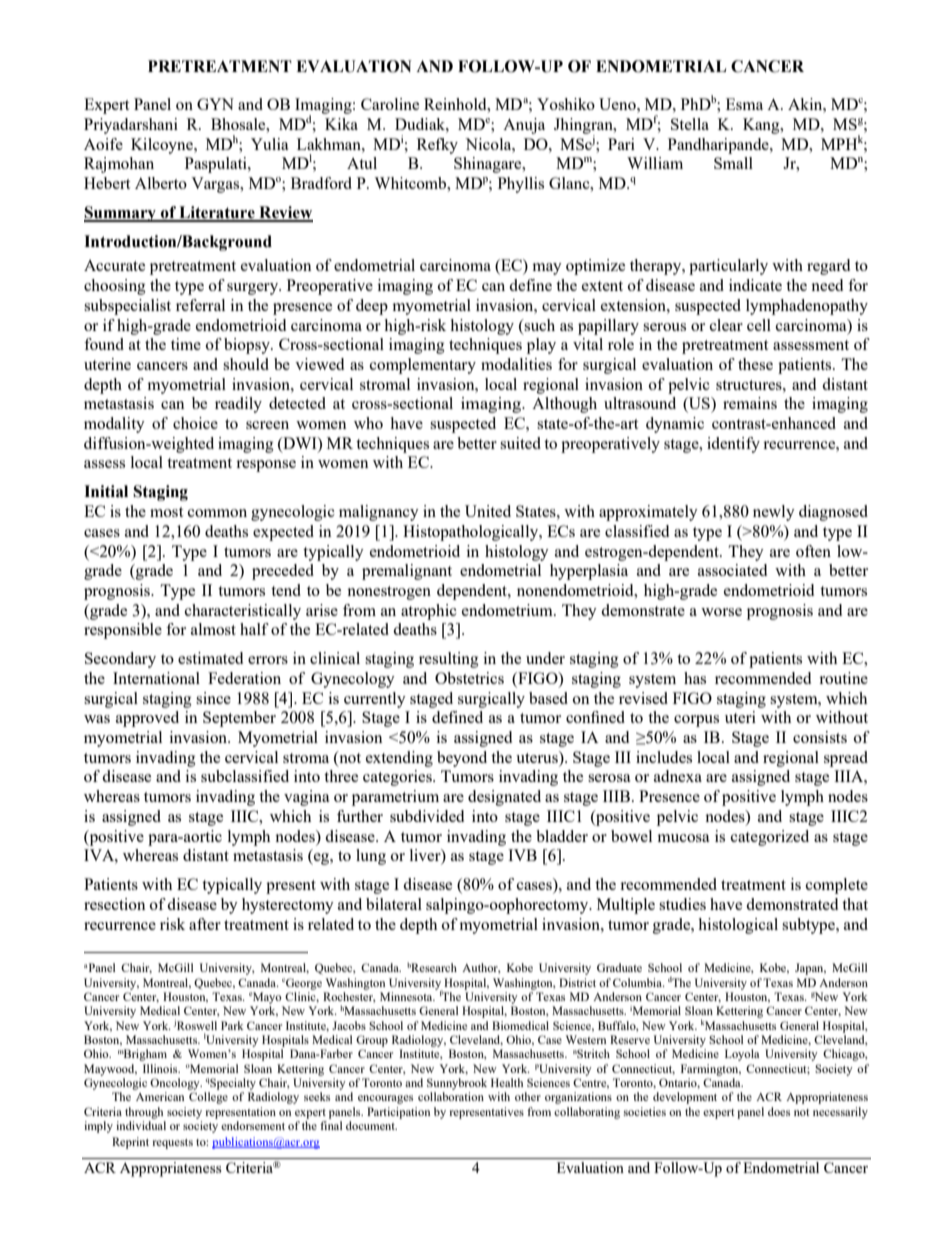  Describe the element at coordinates (733, 163) in the screenshot. I see `Small` at that location.
